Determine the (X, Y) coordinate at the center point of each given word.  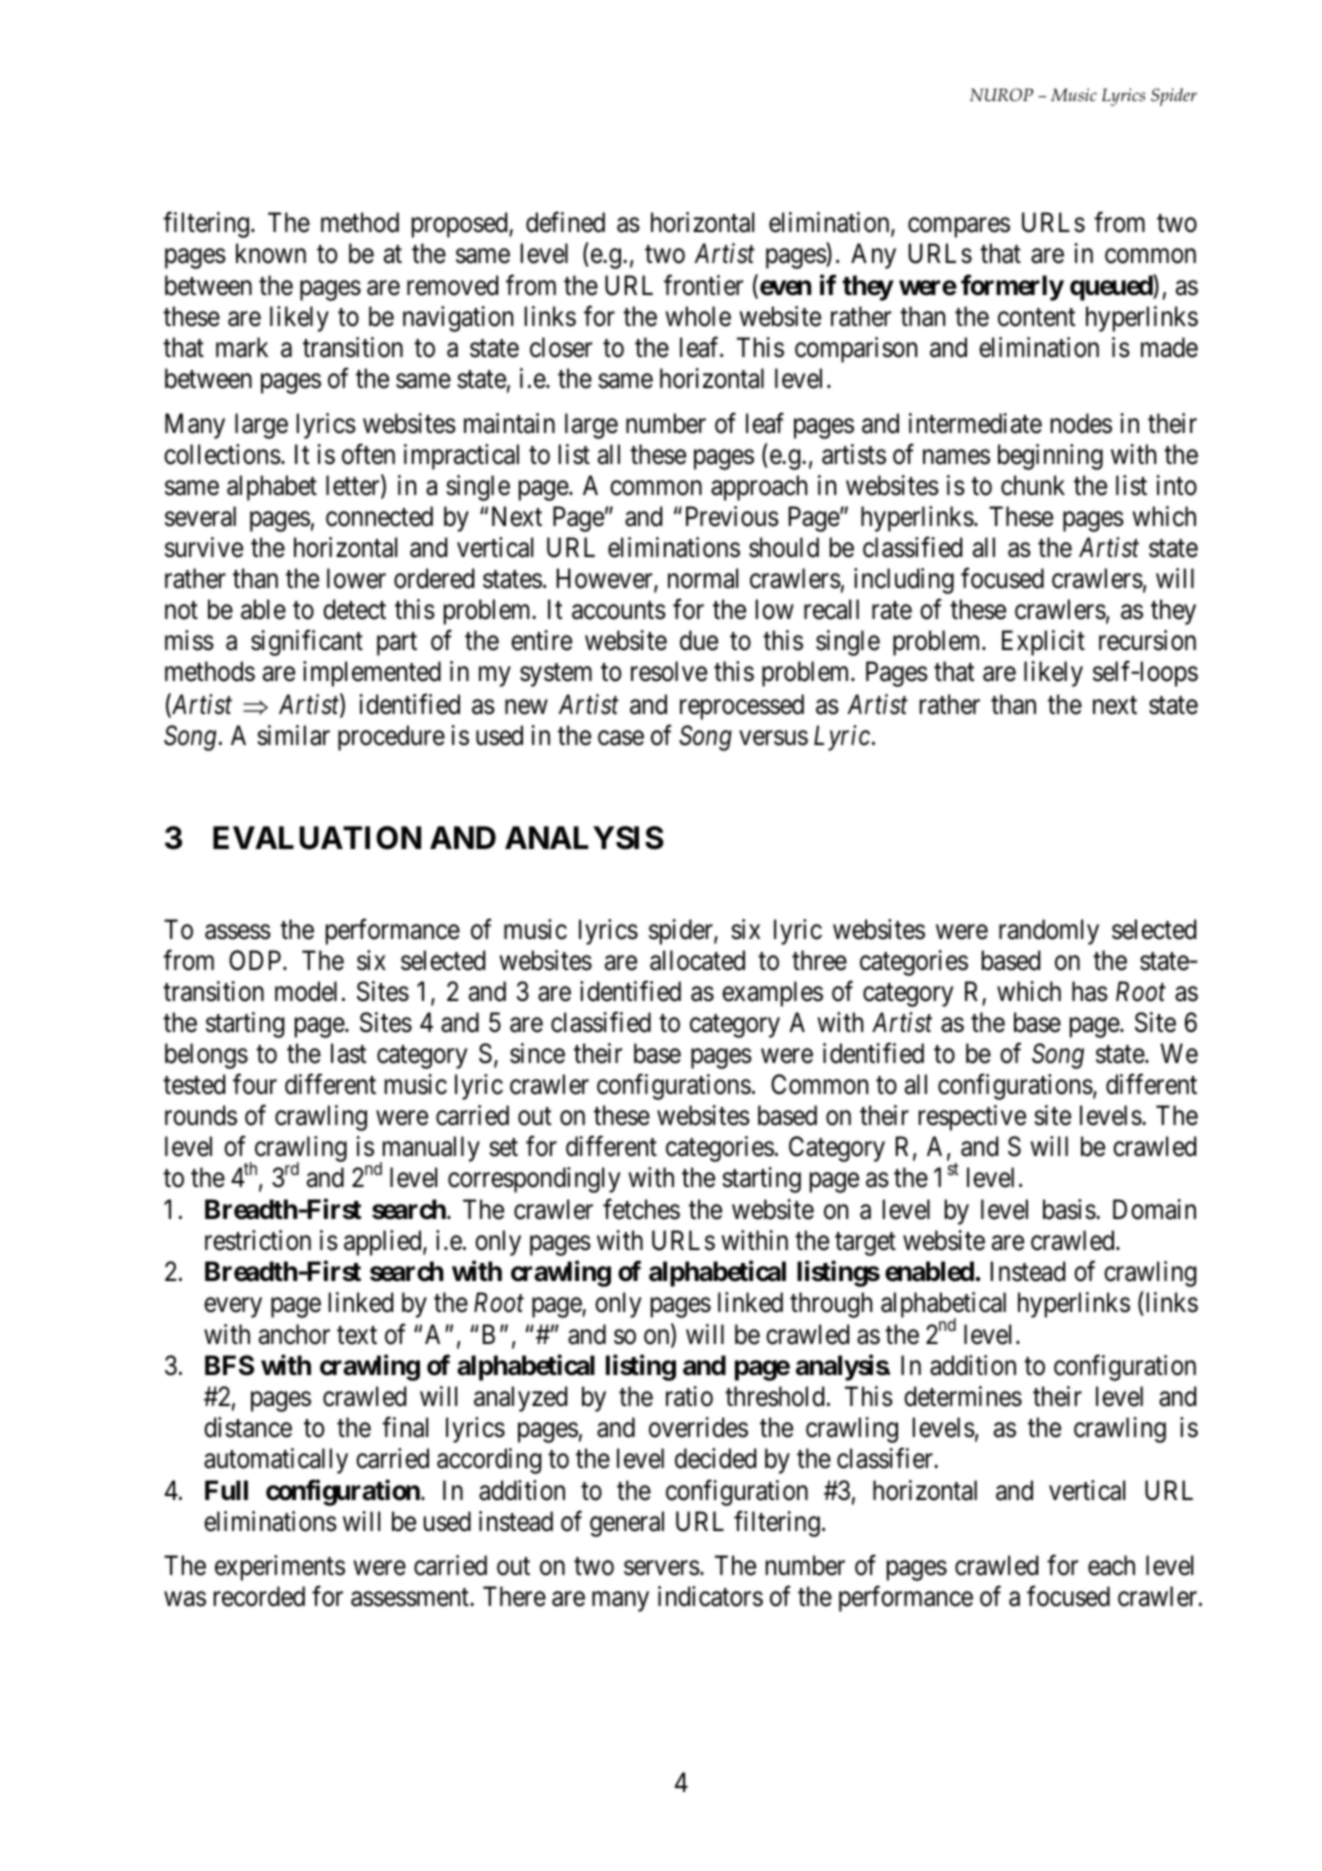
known (271, 253)
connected (379, 516)
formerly (1012, 288)
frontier (703, 285)
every (233, 1308)
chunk (1033, 485)
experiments (280, 1568)
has (1090, 991)
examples (772, 994)
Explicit (1043, 643)
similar (293, 735)
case (621, 738)
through (831, 1305)
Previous (732, 516)
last (348, 1053)
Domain (1154, 1209)
